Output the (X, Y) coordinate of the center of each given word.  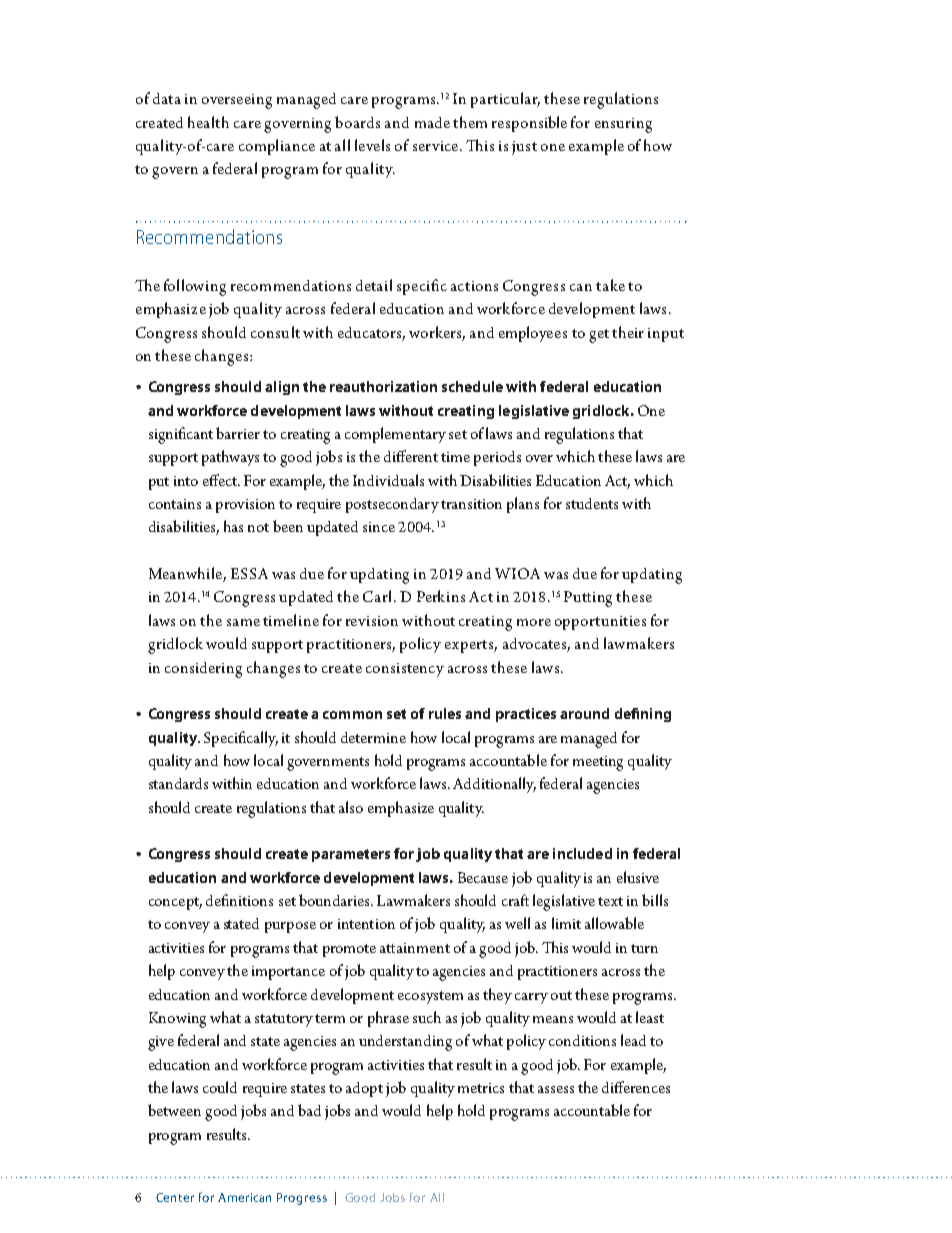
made (432, 122)
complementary (395, 435)
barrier (238, 433)
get (599, 336)
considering (203, 670)
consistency (405, 670)
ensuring (623, 125)
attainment (415, 948)
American (244, 1197)
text (610, 901)
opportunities (600, 623)
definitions (239, 900)
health (208, 122)
